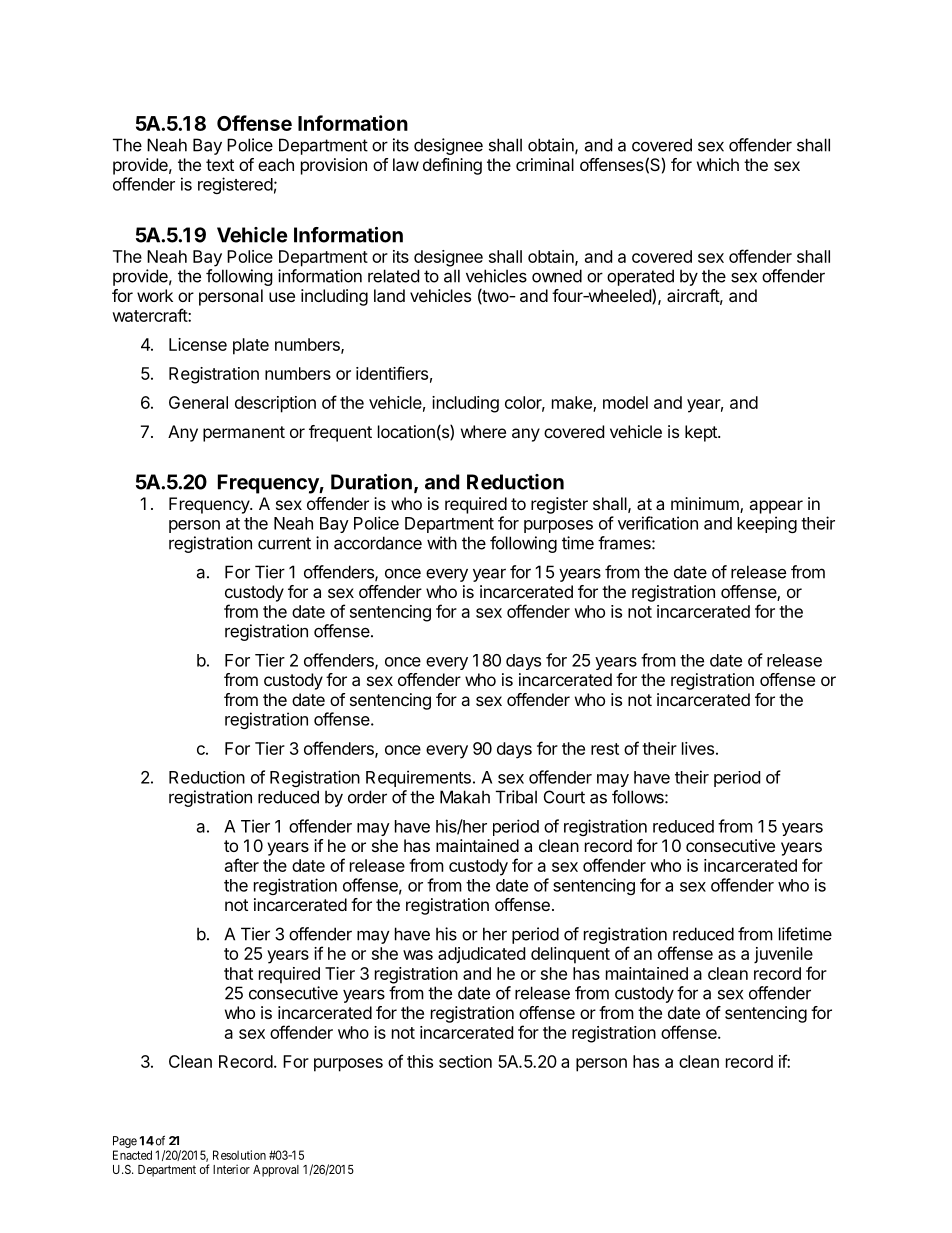 Image resolution: width=952 pixels, height=1233 pixels. What do you see at coordinates (418, 778) in the screenshot?
I see `Requirements` at bounding box center [418, 778].
